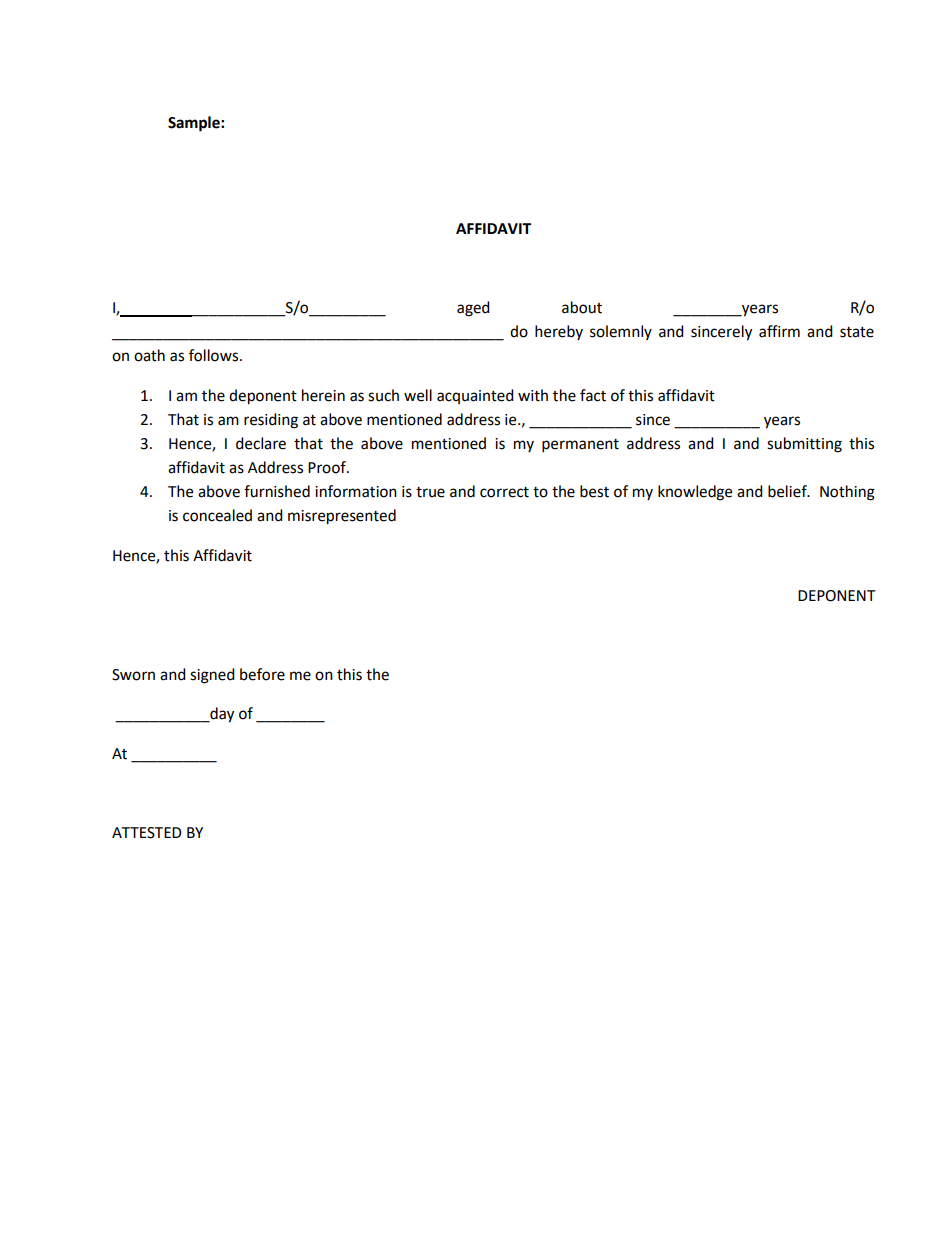  Describe the element at coordinates (271, 421) in the document. I see `residing` at that location.
